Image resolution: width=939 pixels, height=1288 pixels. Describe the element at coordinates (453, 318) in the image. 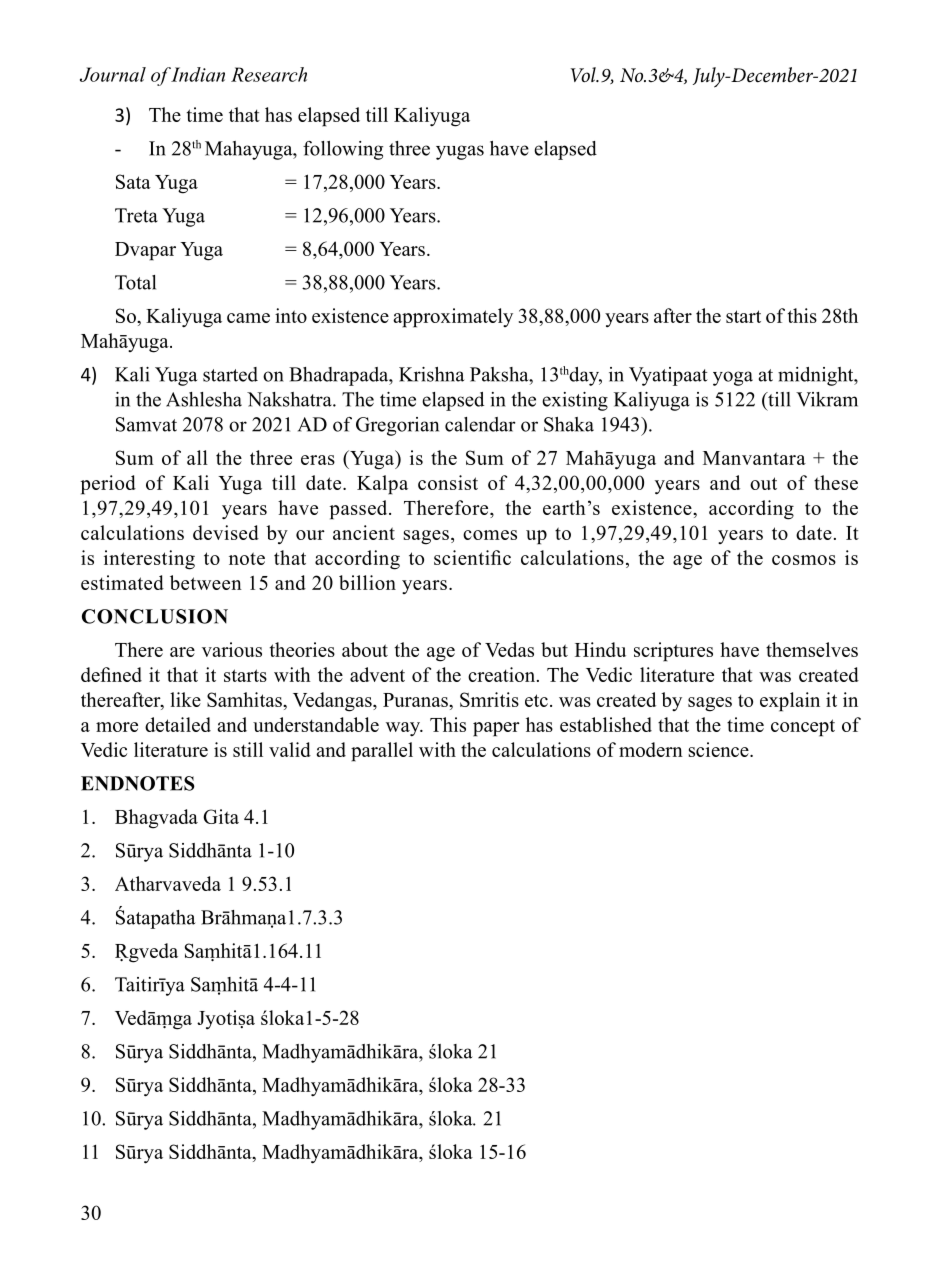

I see `approximately` at that location.
